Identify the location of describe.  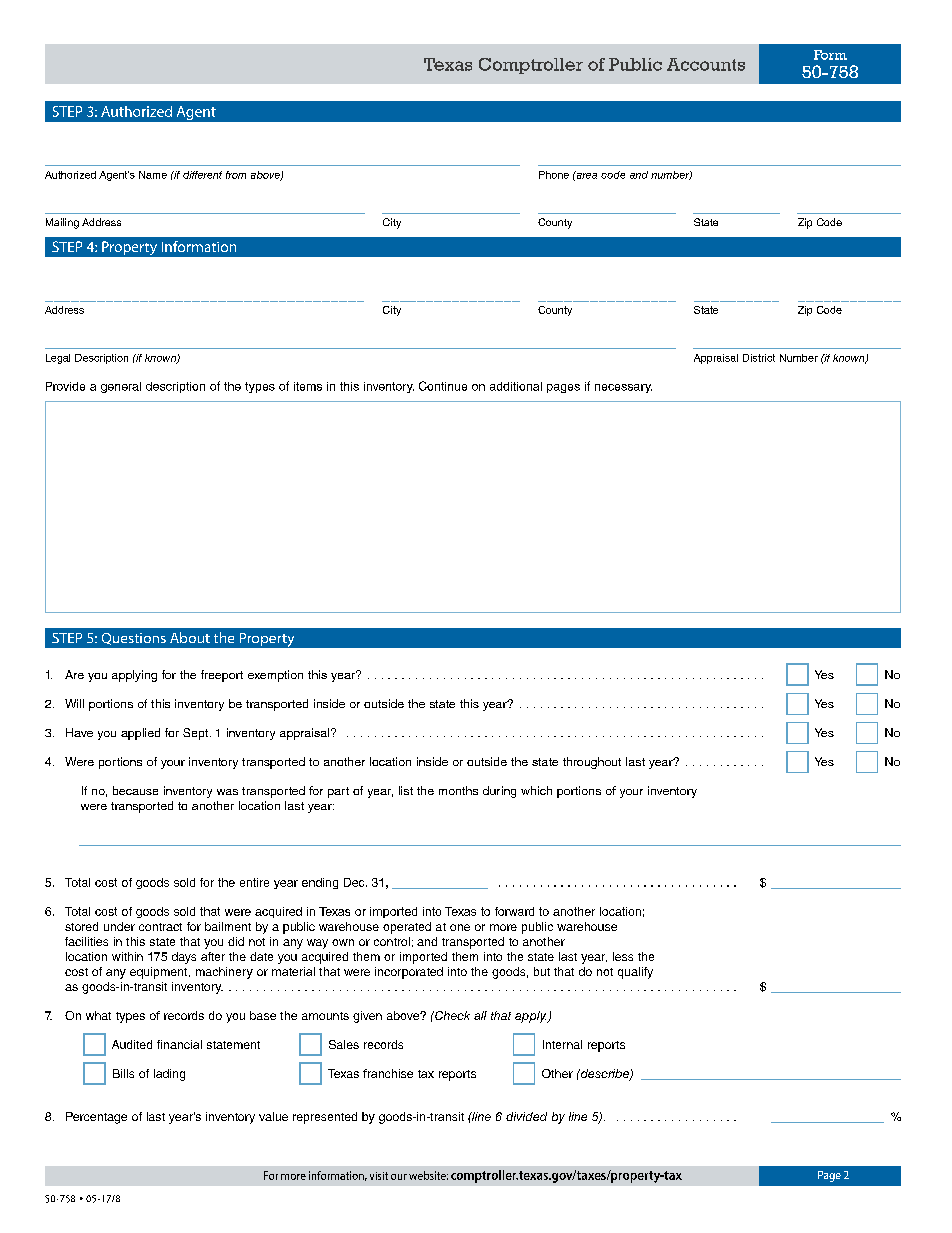
(604, 1075).
